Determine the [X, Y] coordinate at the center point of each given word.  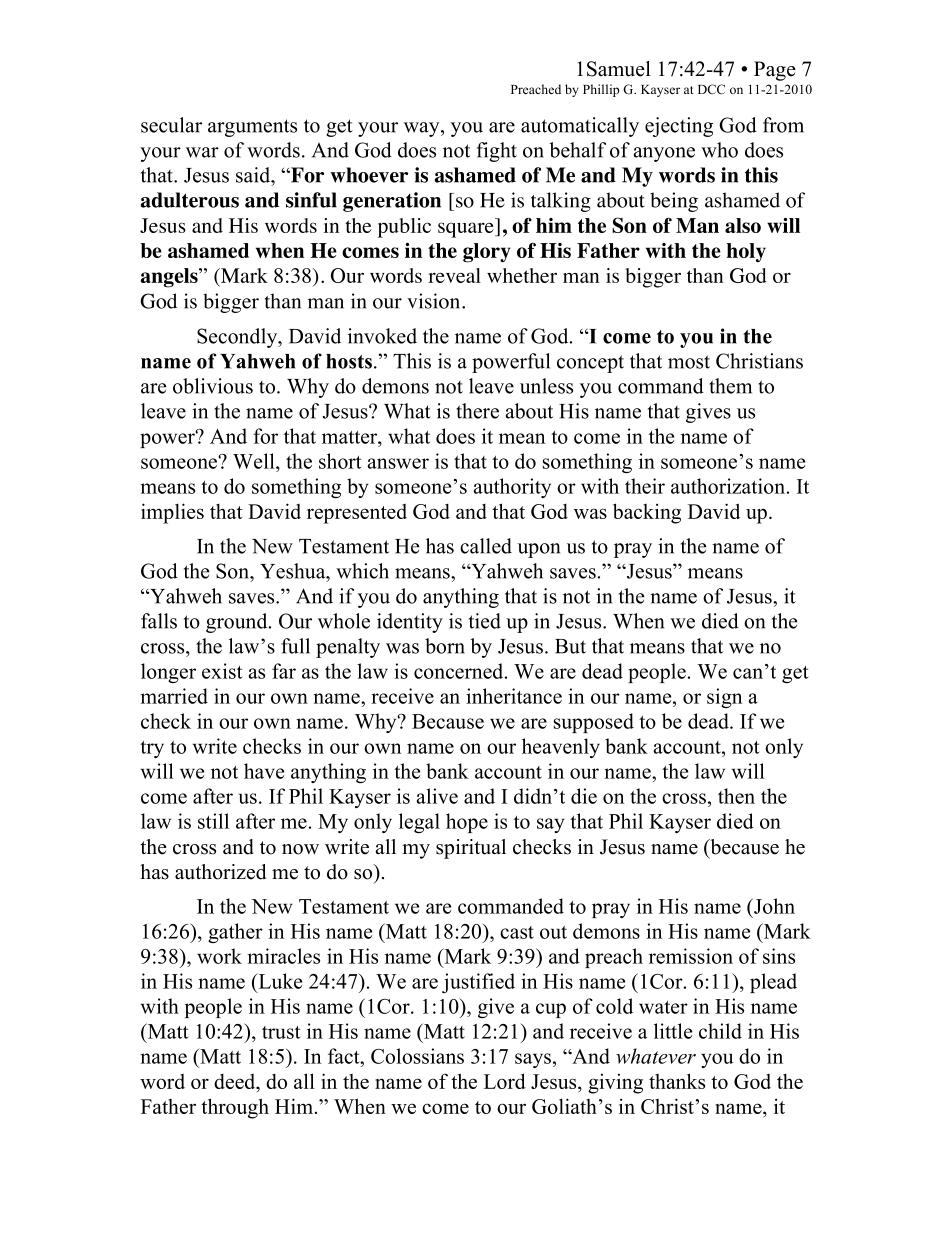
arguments [252, 128]
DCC [711, 89]
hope [467, 823]
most [689, 362]
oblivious [213, 386]
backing [647, 513]
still [213, 821]
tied [485, 621]
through [235, 1108]
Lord [505, 1081]
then [736, 796]
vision [435, 301]
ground [238, 623]
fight [497, 152]
